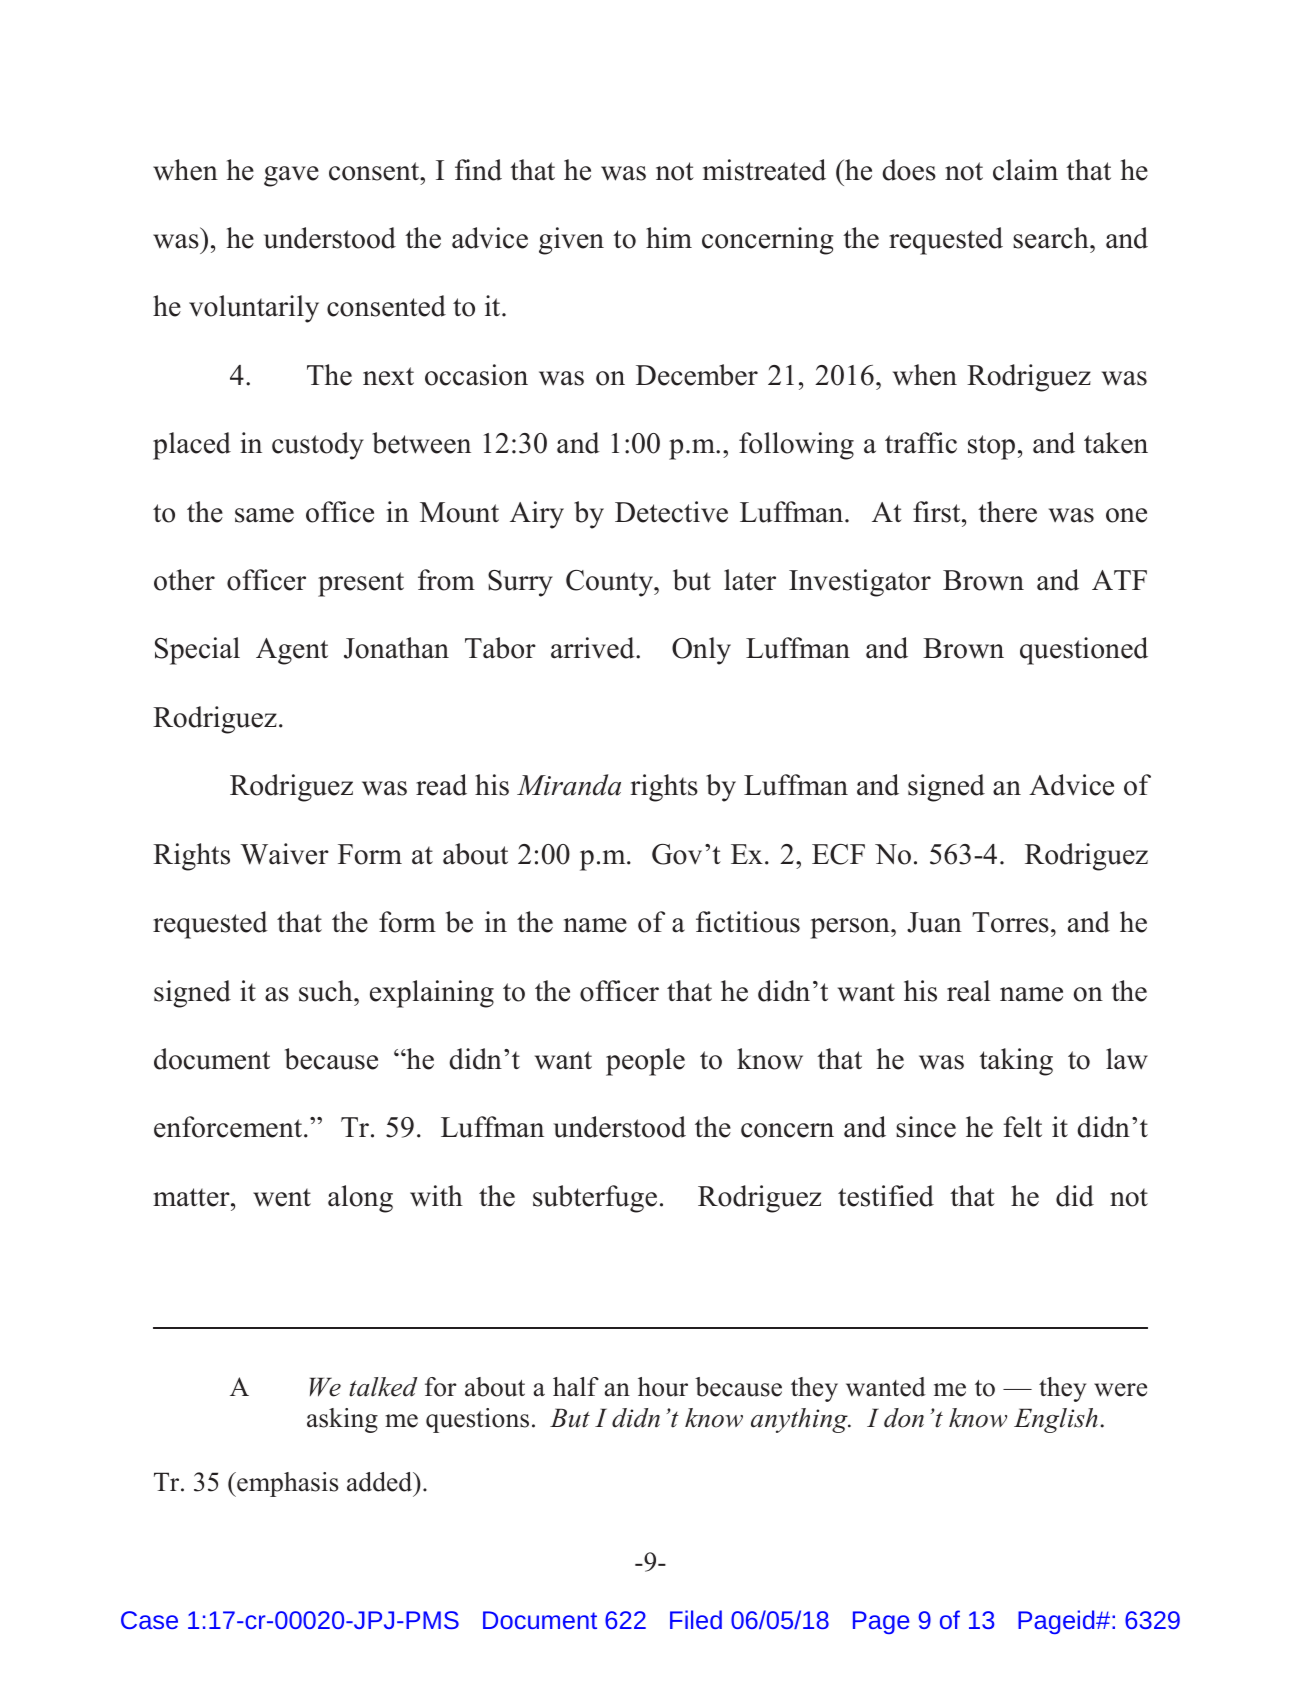 The width and height of the screenshot is (1301, 1683). What do you see at coordinates (669, 237) in the screenshot?
I see `him` at bounding box center [669, 237].
